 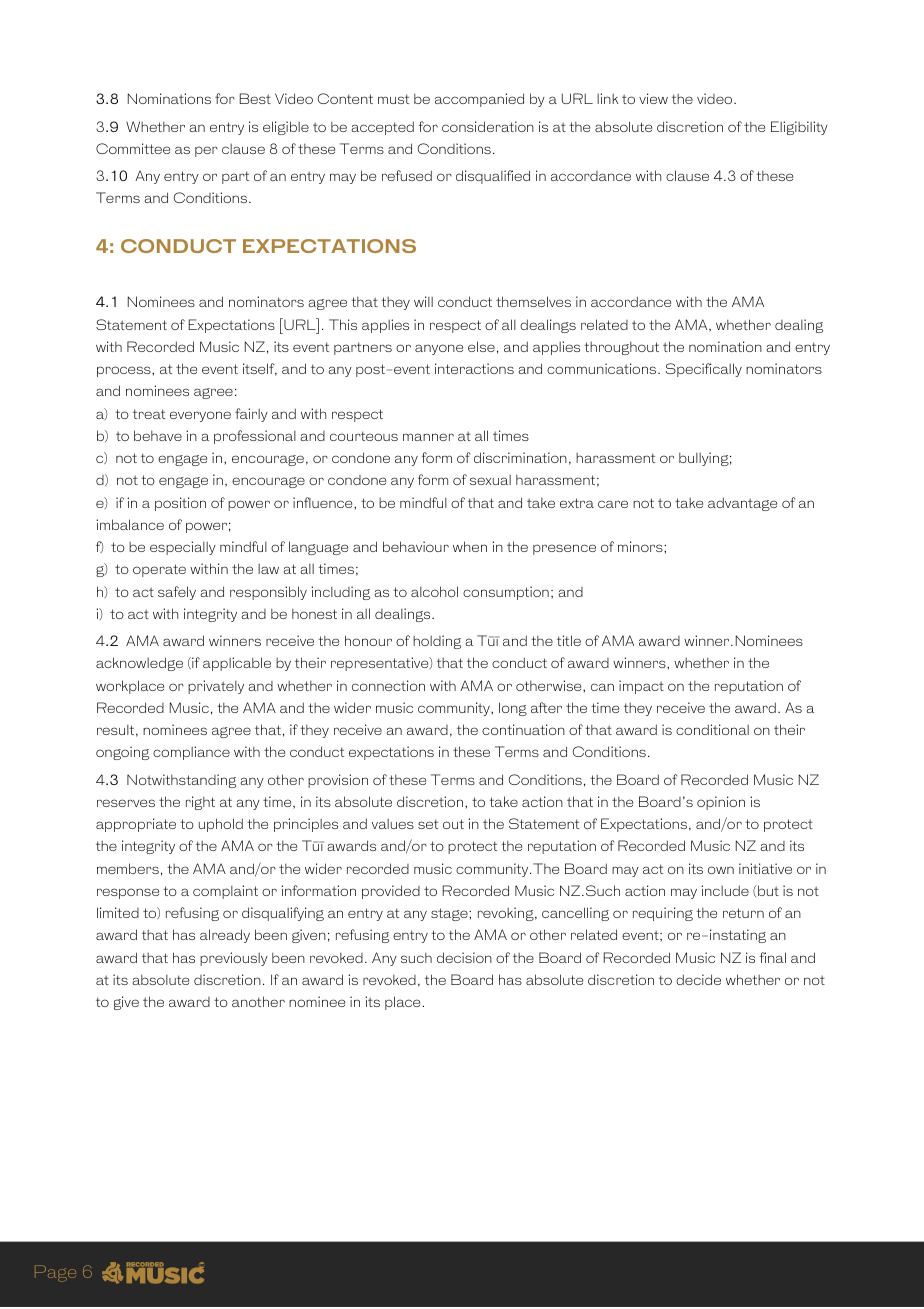 What do you see at coordinates (55, 1273) in the screenshot?
I see `Page` at bounding box center [55, 1273].
